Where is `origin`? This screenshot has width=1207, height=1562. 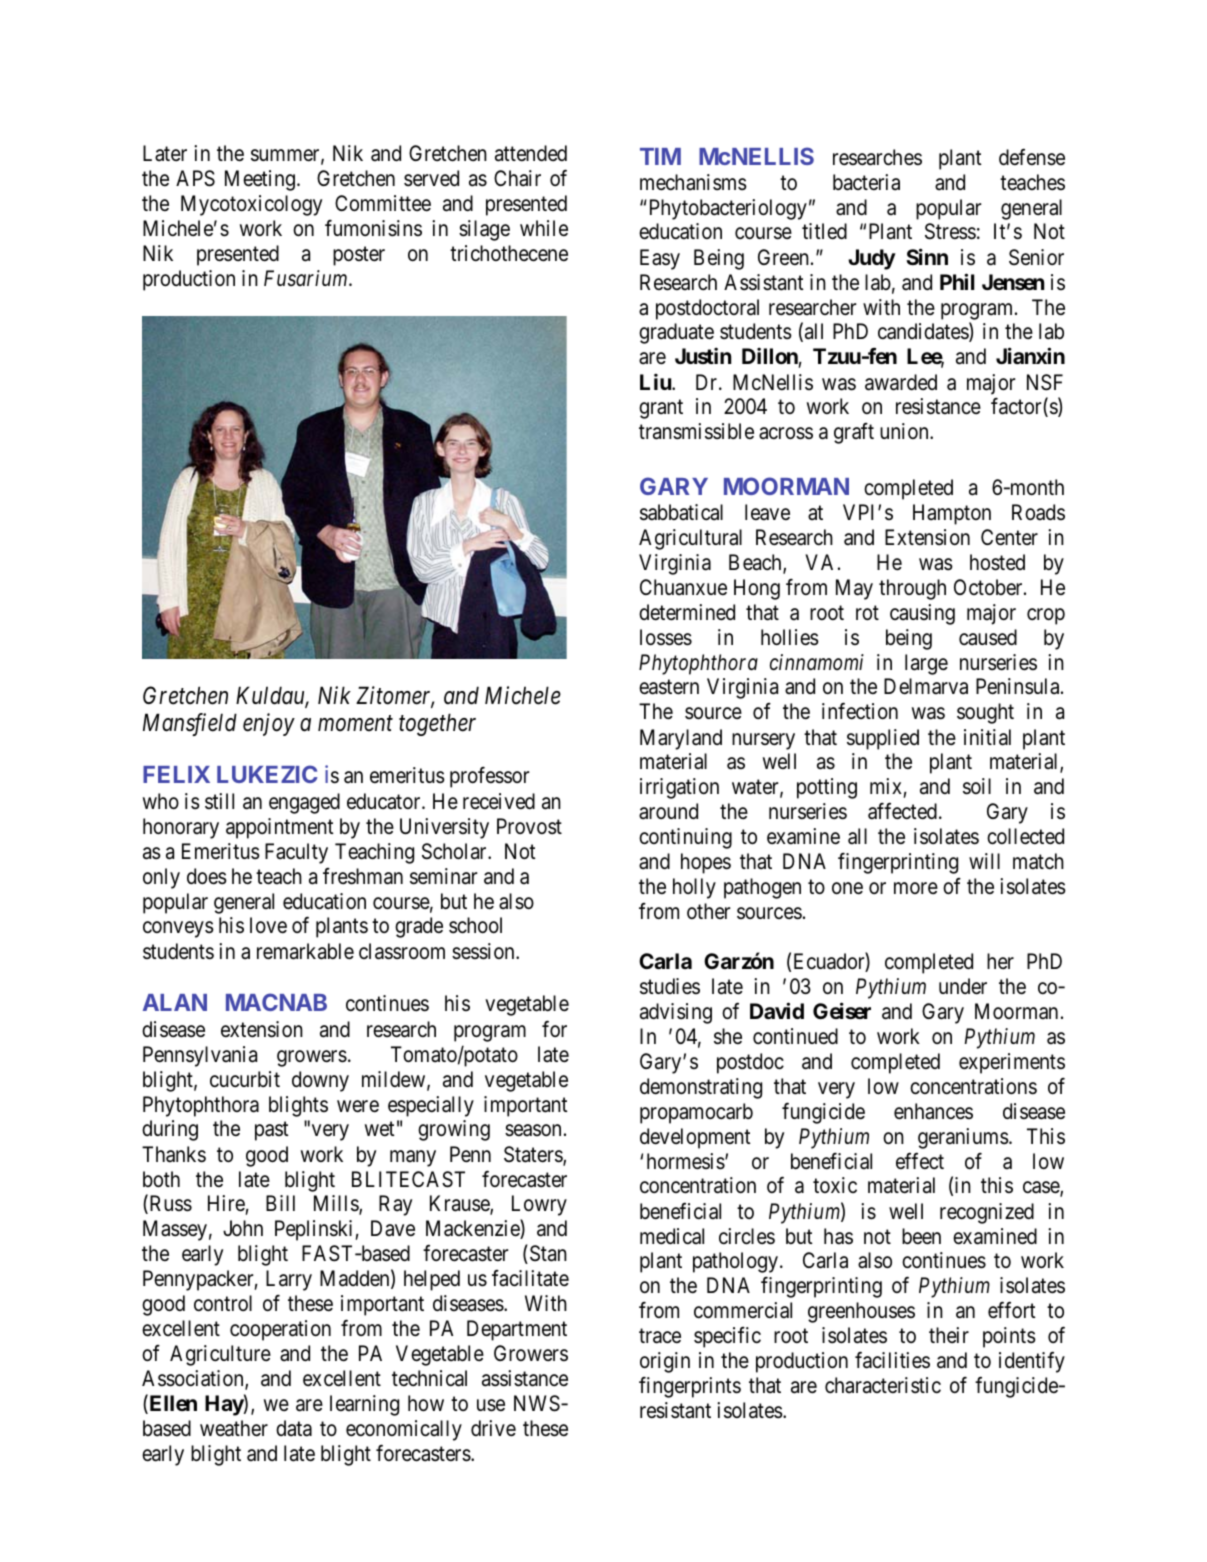
origin is located at coordinates (665, 1362).
